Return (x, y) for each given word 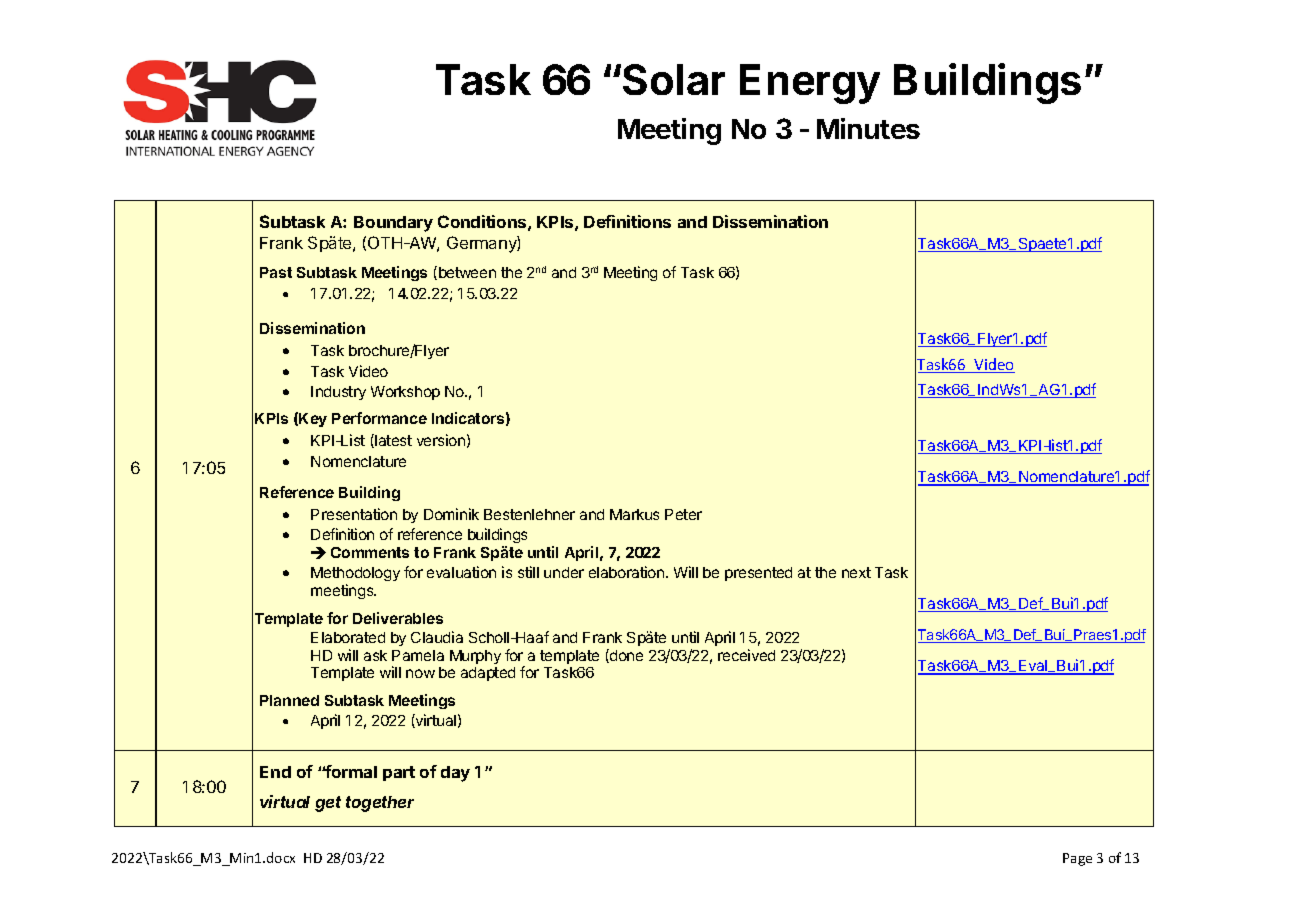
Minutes (868, 128)
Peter (683, 514)
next (856, 572)
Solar (674, 79)
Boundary (393, 224)
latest (392, 441)
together (380, 804)
